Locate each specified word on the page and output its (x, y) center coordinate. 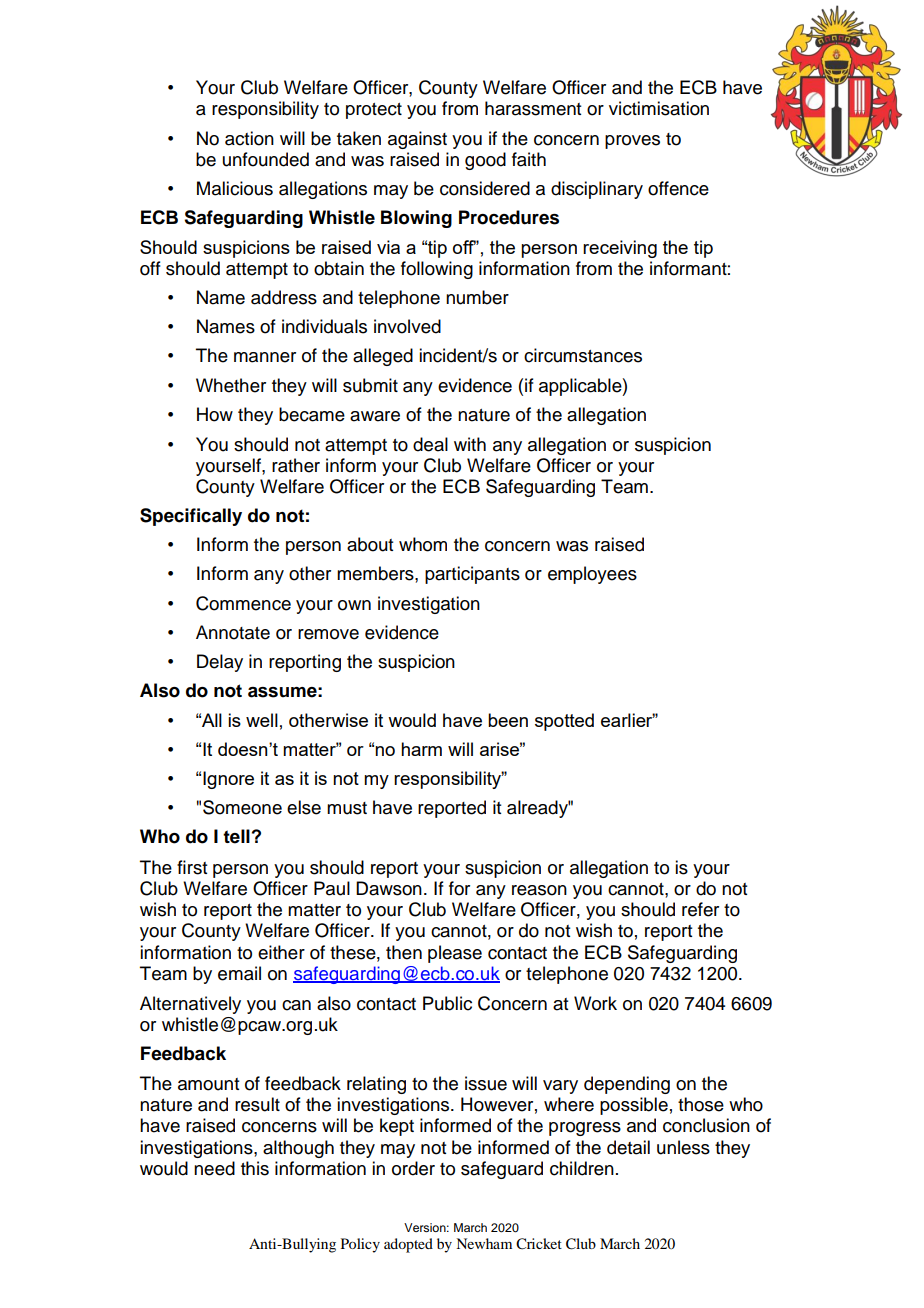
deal (430, 444)
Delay (220, 663)
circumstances (583, 355)
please (455, 954)
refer (700, 909)
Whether (231, 385)
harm (421, 749)
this (255, 1168)
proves (632, 142)
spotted (564, 722)
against (417, 140)
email (239, 973)
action (249, 138)
